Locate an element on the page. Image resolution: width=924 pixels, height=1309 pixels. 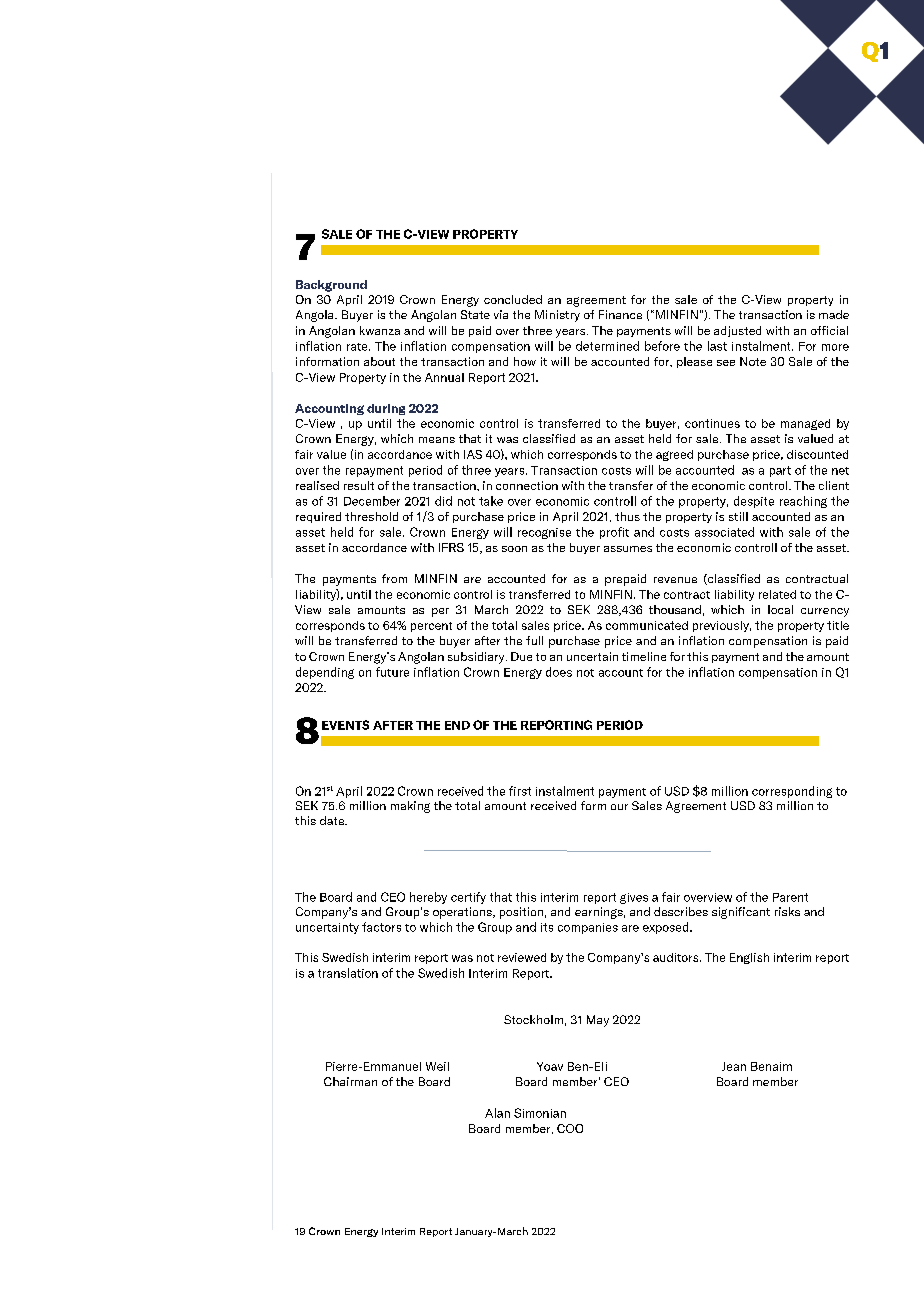
does is located at coordinates (559, 672).
